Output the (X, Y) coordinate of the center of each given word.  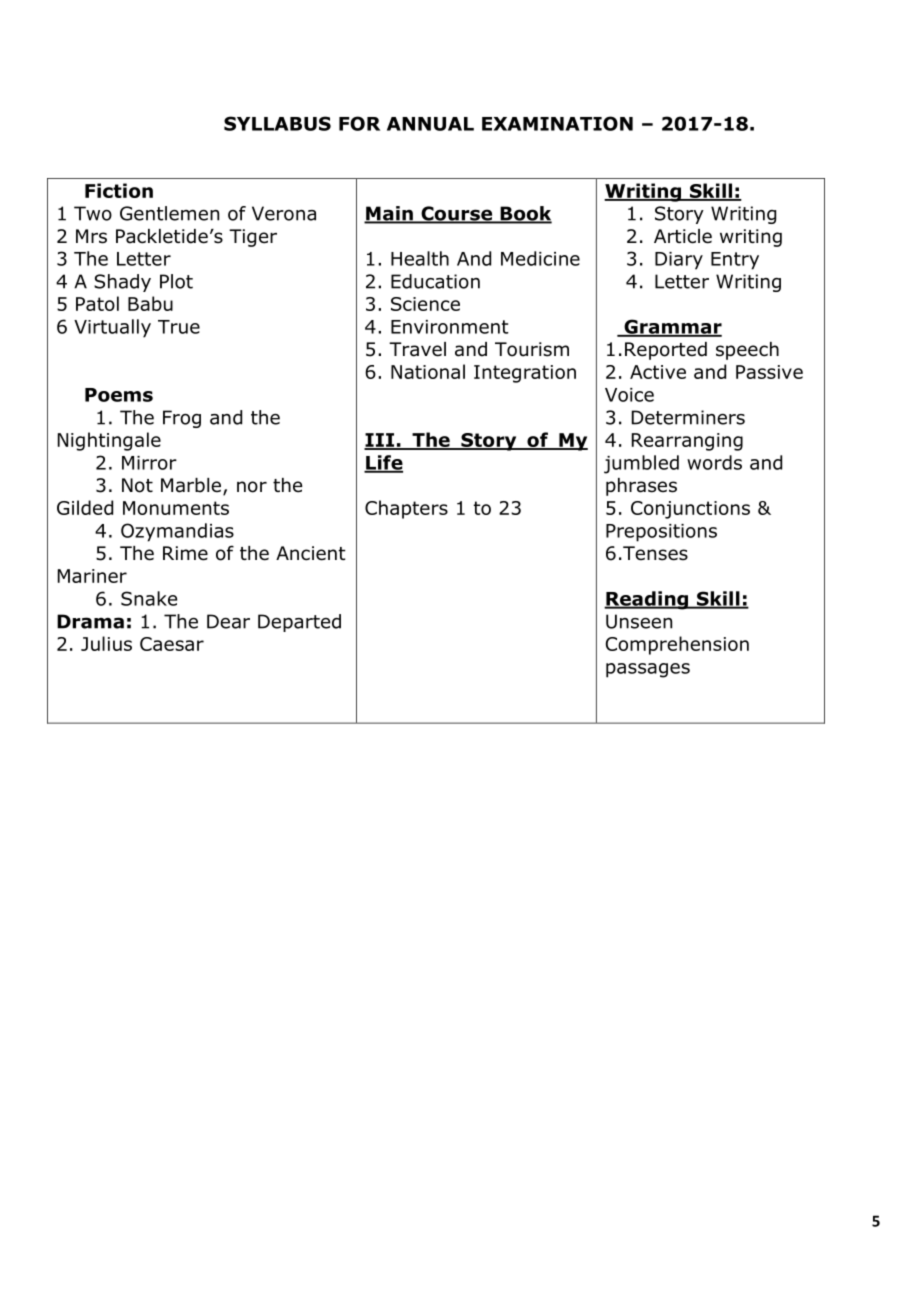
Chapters (406, 509)
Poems (119, 395)
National (428, 371)
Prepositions (661, 533)
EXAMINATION (557, 123)
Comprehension (677, 645)
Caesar (172, 644)
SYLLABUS (277, 123)
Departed (299, 623)
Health (420, 258)
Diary (679, 261)
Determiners (688, 417)
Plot (176, 281)
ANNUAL (430, 124)
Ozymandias (177, 532)
